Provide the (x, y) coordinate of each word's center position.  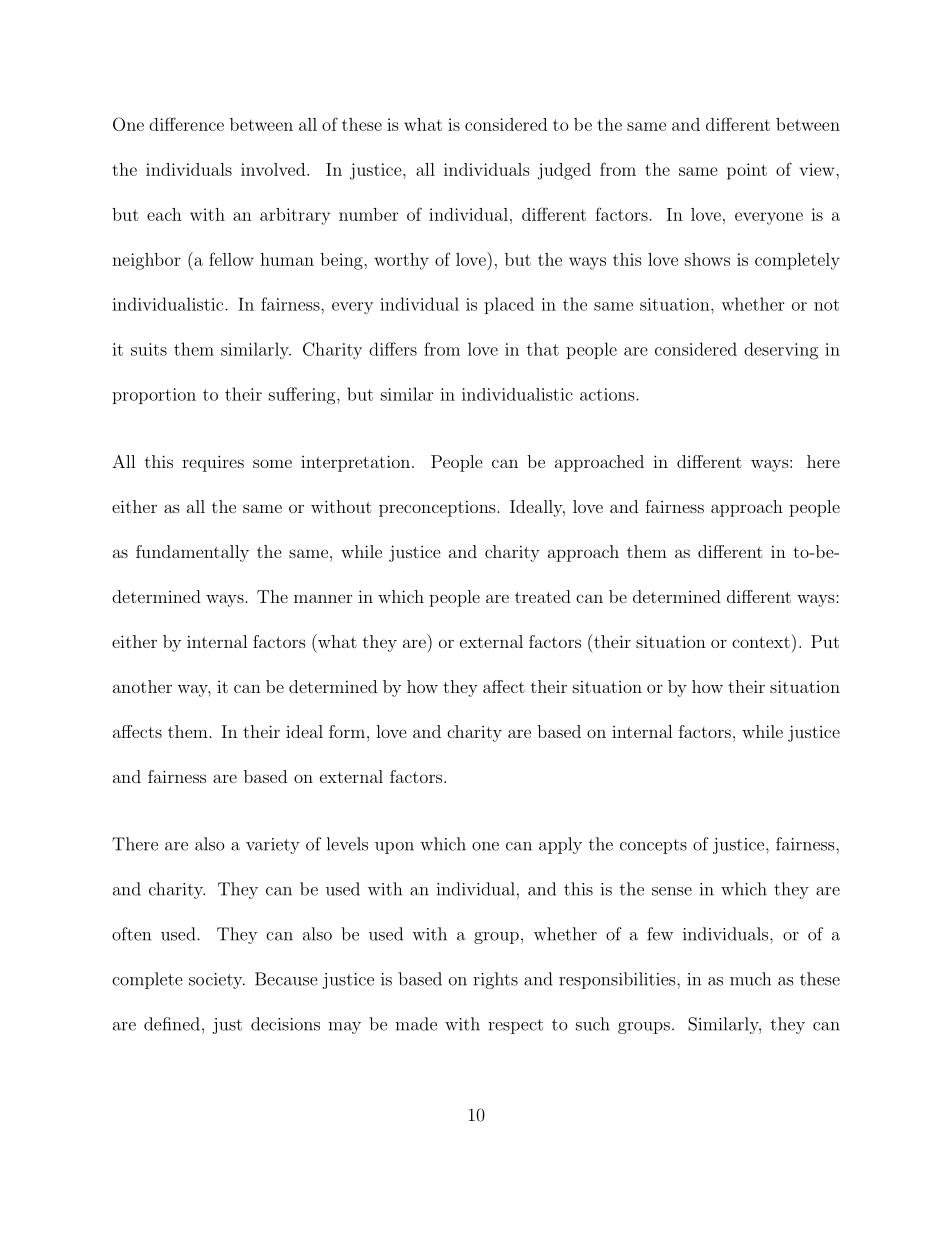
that (543, 349)
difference (186, 124)
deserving (781, 351)
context (761, 642)
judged (564, 171)
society (217, 981)
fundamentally (192, 553)
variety (273, 846)
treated (543, 596)
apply (560, 845)
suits (149, 349)
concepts (653, 846)
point (747, 171)
